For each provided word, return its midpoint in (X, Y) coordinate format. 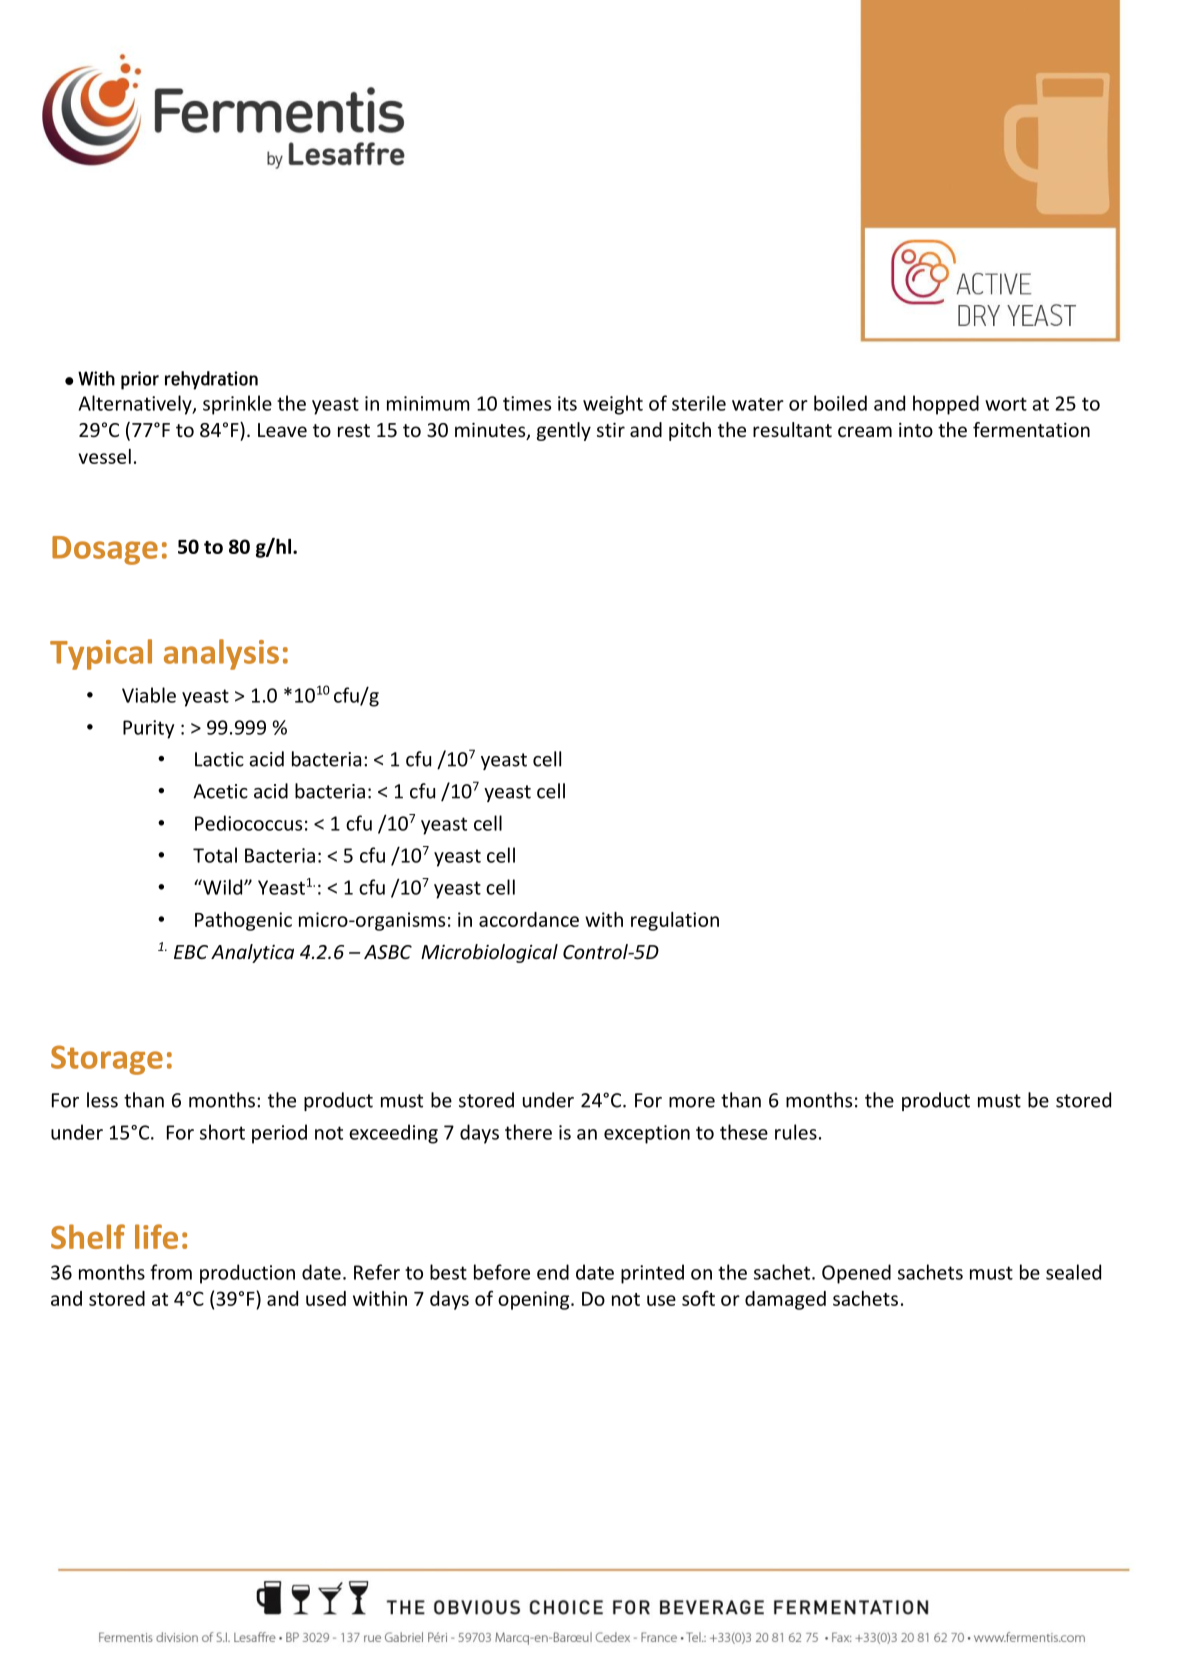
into (916, 430)
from (171, 1272)
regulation (675, 921)
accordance (529, 919)
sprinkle (237, 405)
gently (564, 431)
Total (215, 855)
